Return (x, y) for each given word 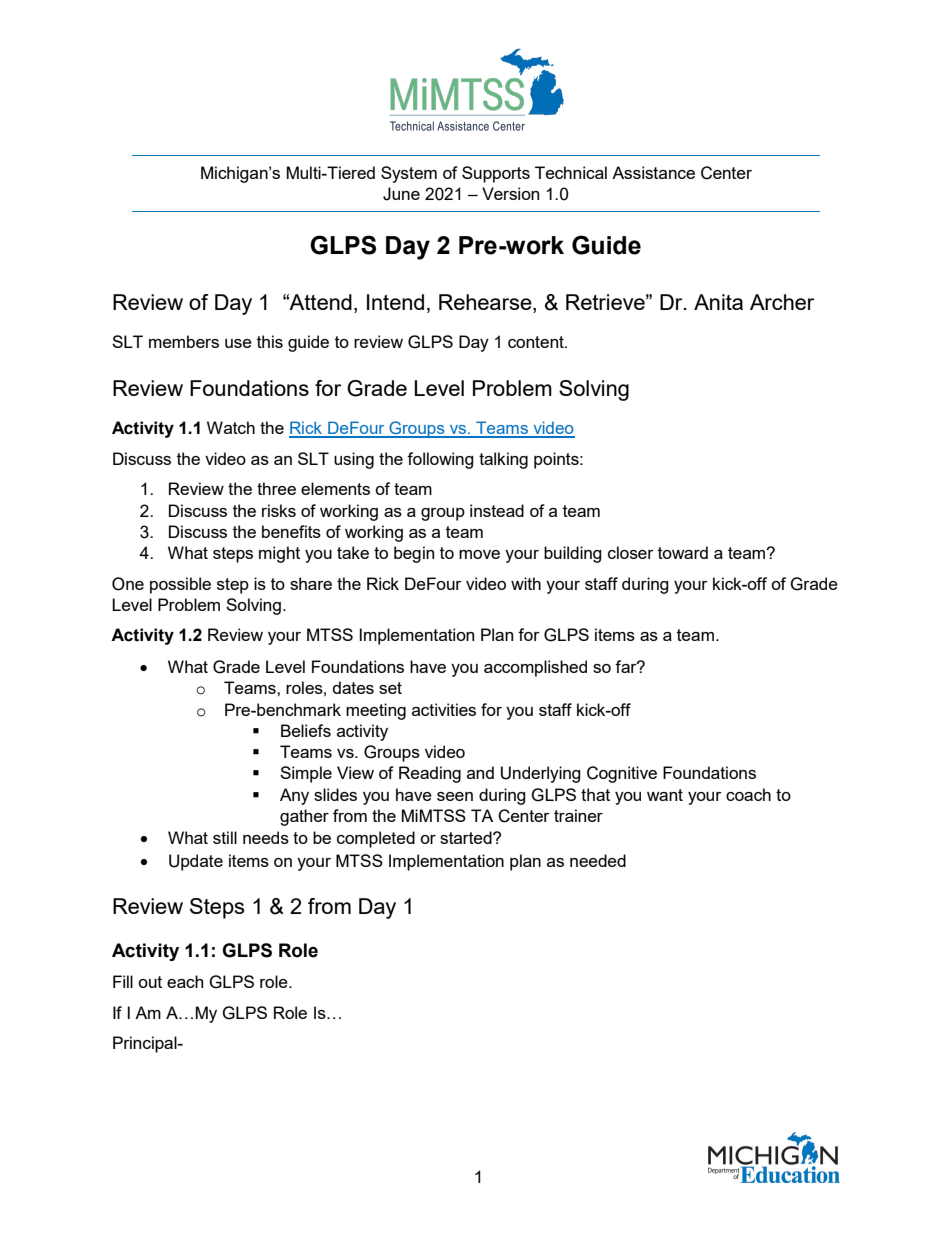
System (409, 174)
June (401, 194)
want (665, 795)
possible (180, 585)
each (185, 981)
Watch (231, 427)
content (537, 342)
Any (294, 796)
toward (683, 552)
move (479, 554)
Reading (430, 774)
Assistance (653, 172)
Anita (718, 302)
